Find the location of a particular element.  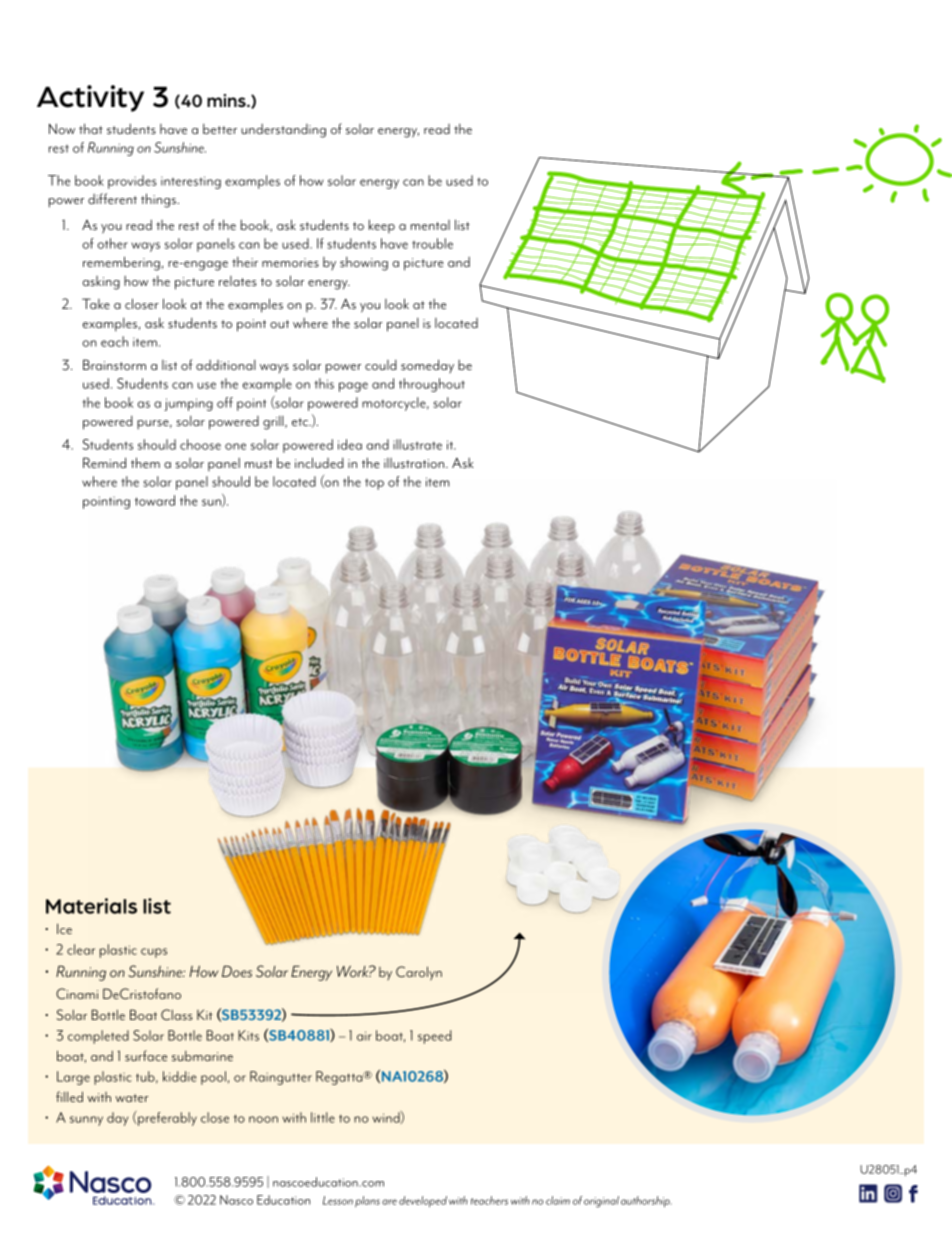

preferably is located at coordinates (166, 1119).
